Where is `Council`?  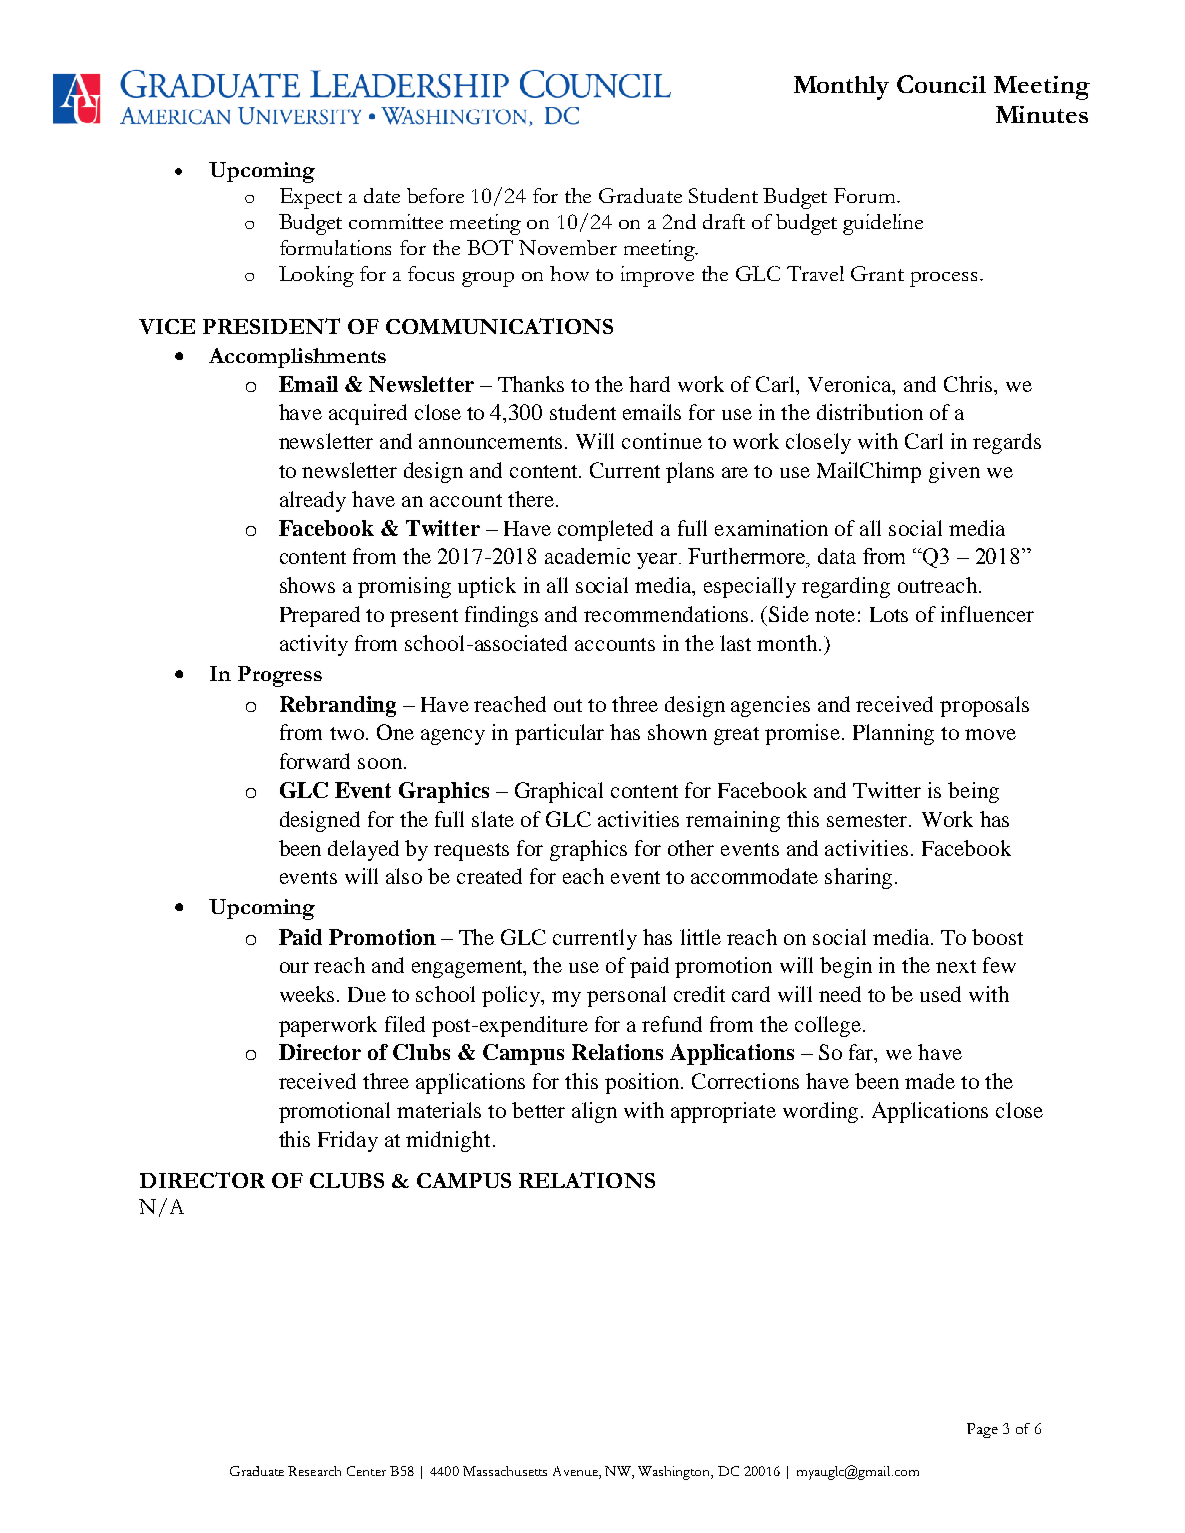
Council is located at coordinates (941, 84).
